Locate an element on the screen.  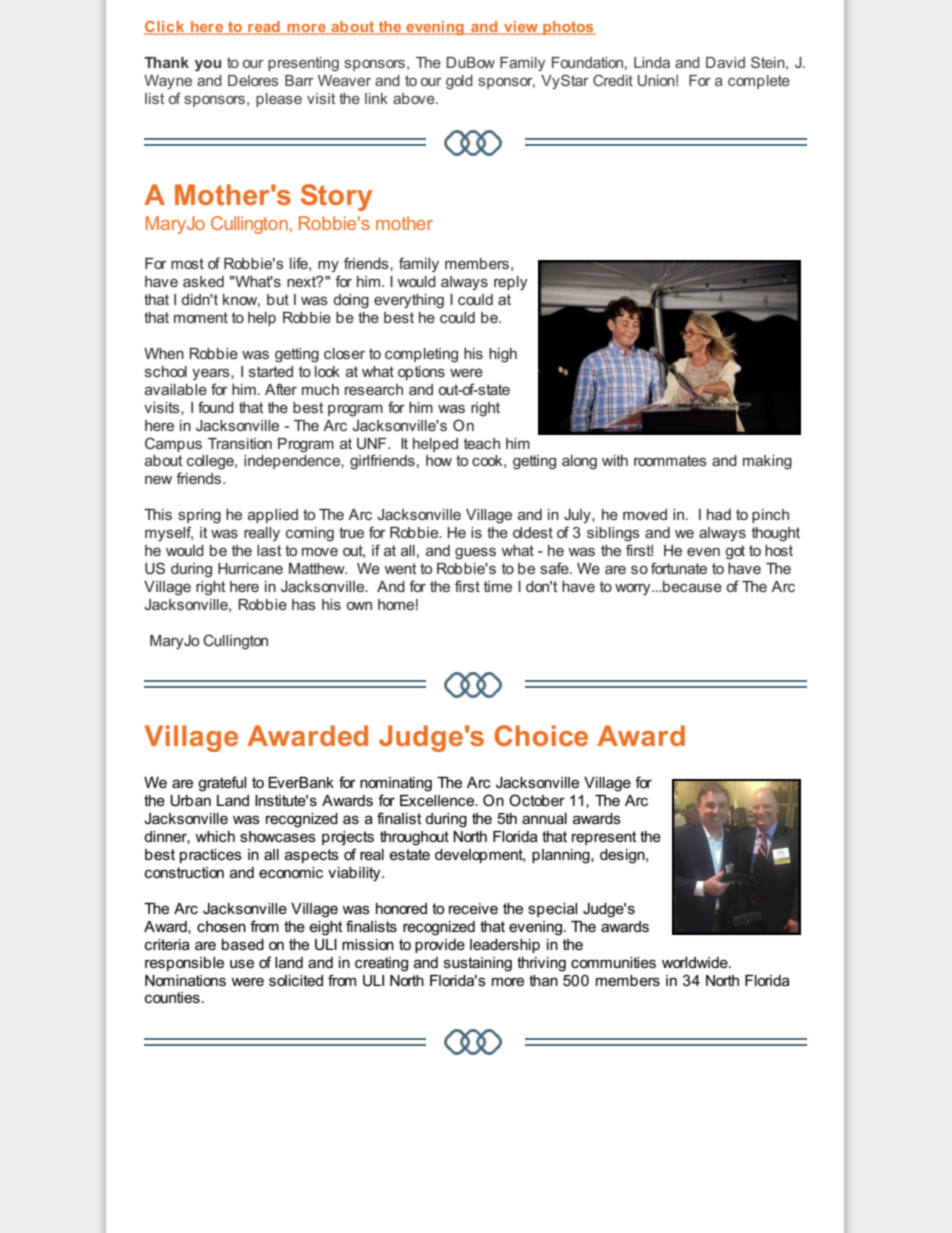
fortunate is located at coordinates (679, 568).
